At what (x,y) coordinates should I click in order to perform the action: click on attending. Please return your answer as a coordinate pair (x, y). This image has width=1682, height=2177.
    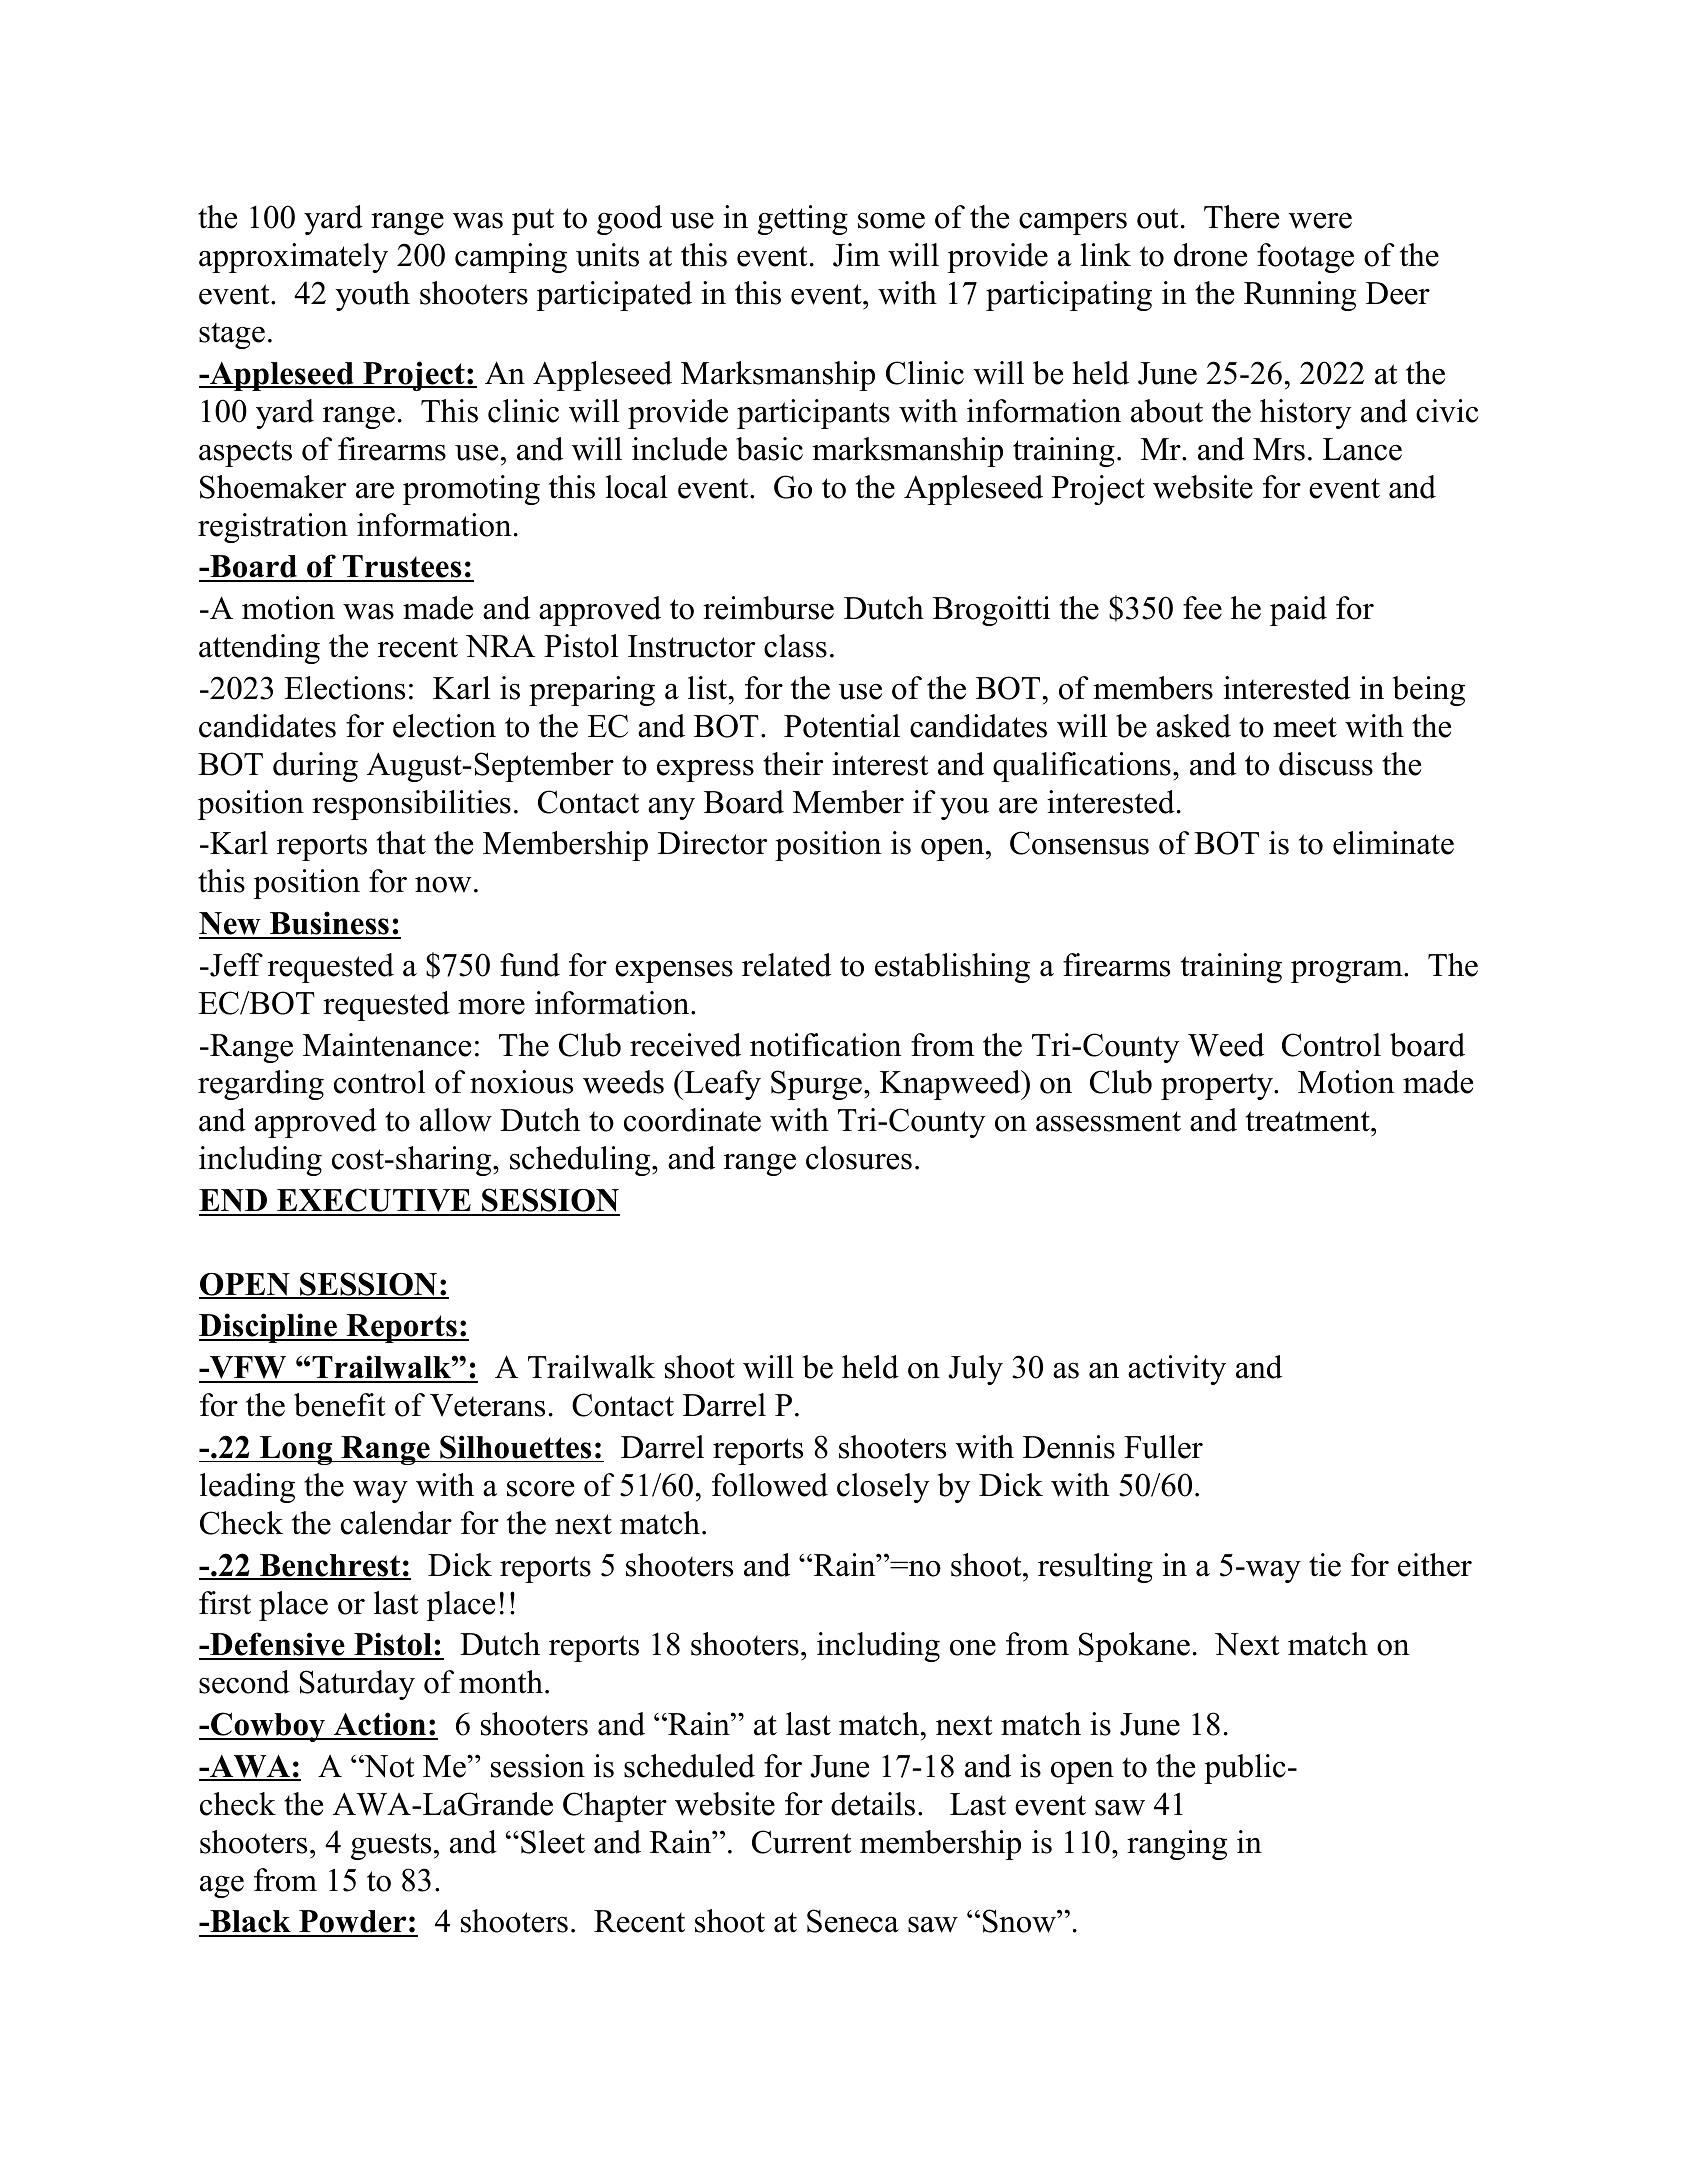
    Looking at the image, I should click on (259, 649).
